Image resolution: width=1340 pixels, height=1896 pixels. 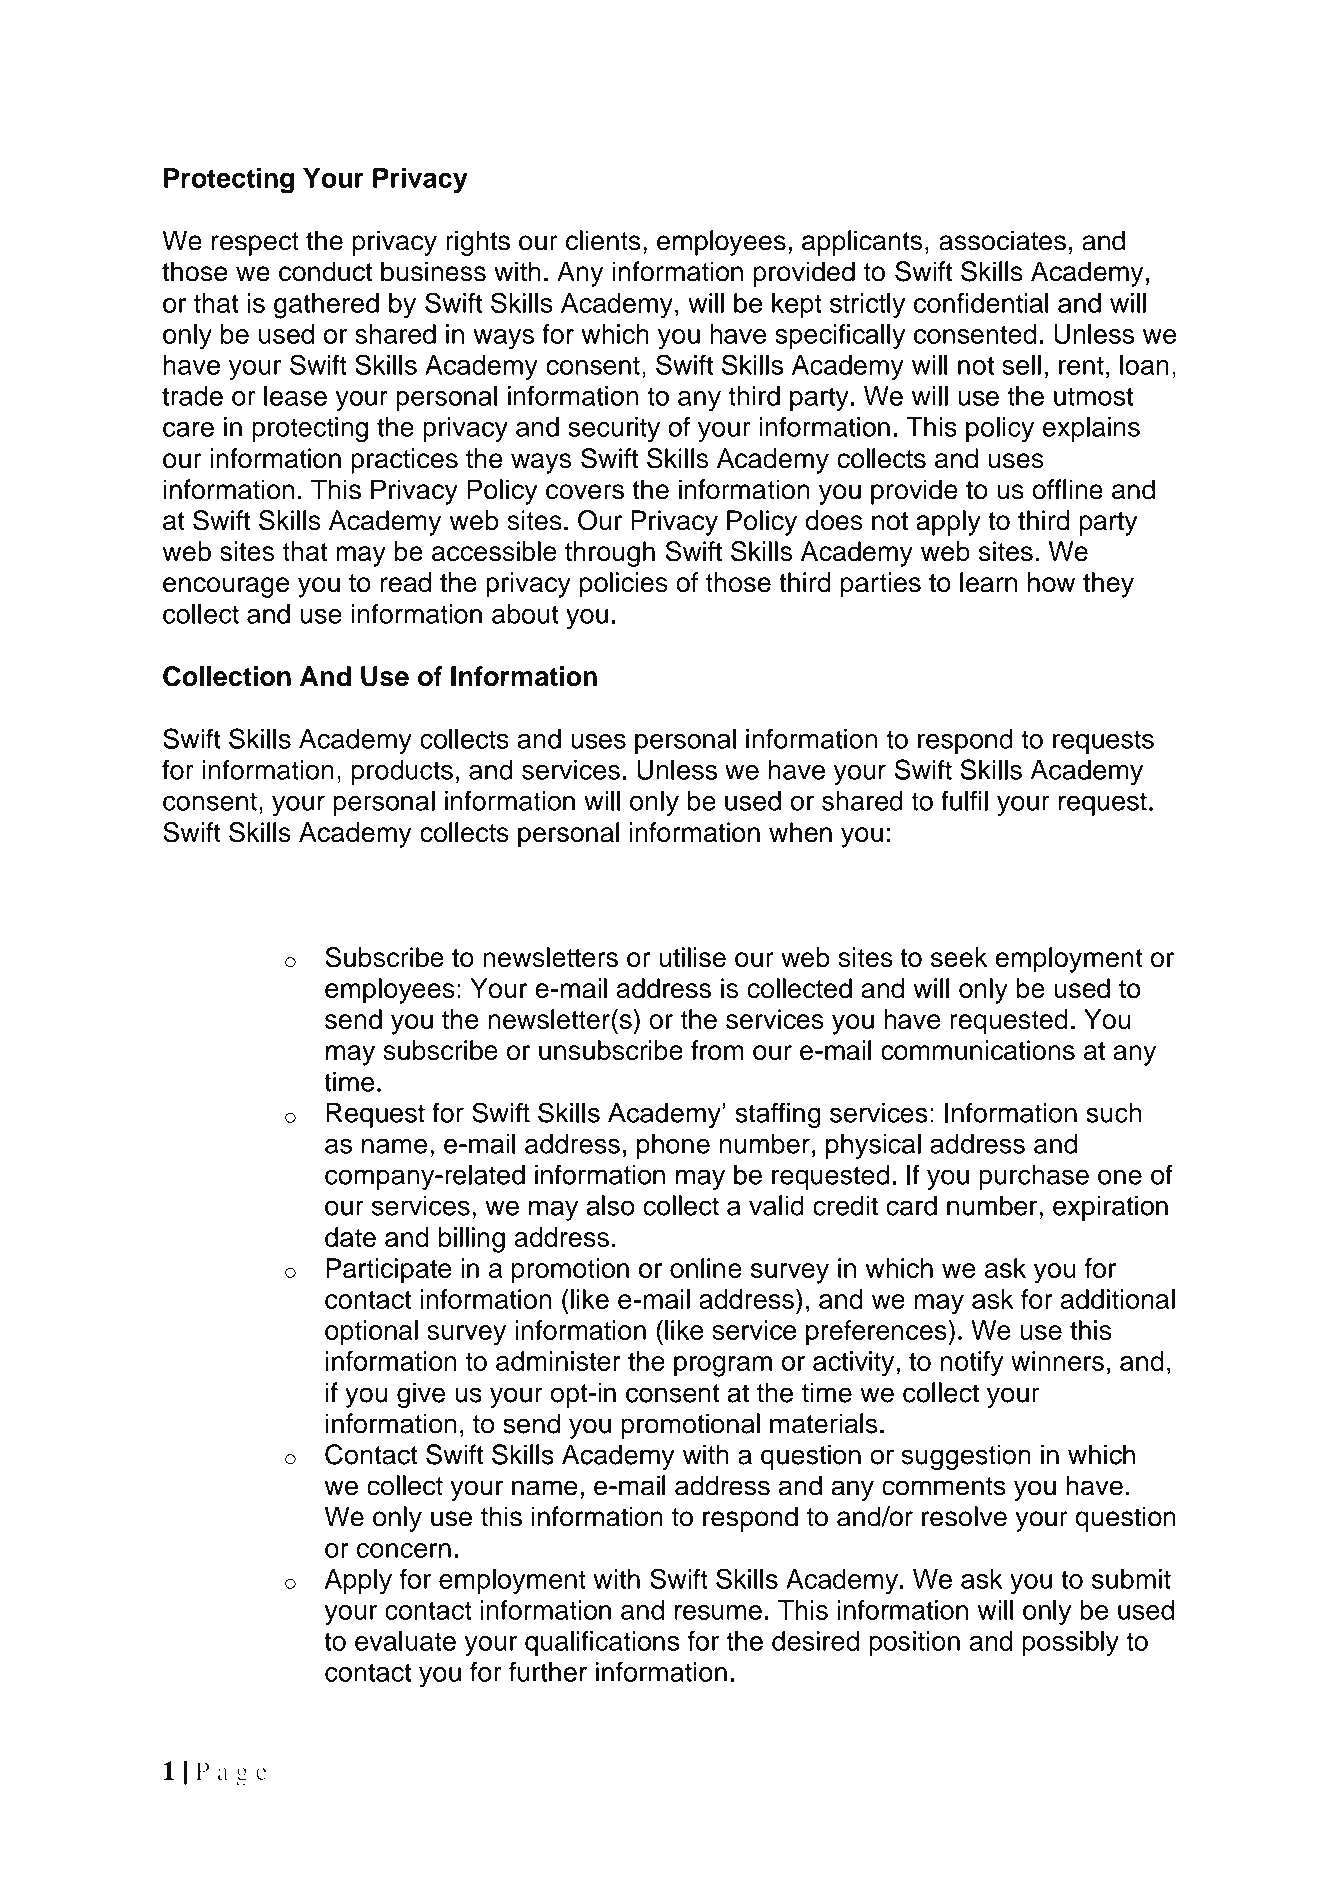 I want to click on possibly, so click(x=1070, y=1644).
